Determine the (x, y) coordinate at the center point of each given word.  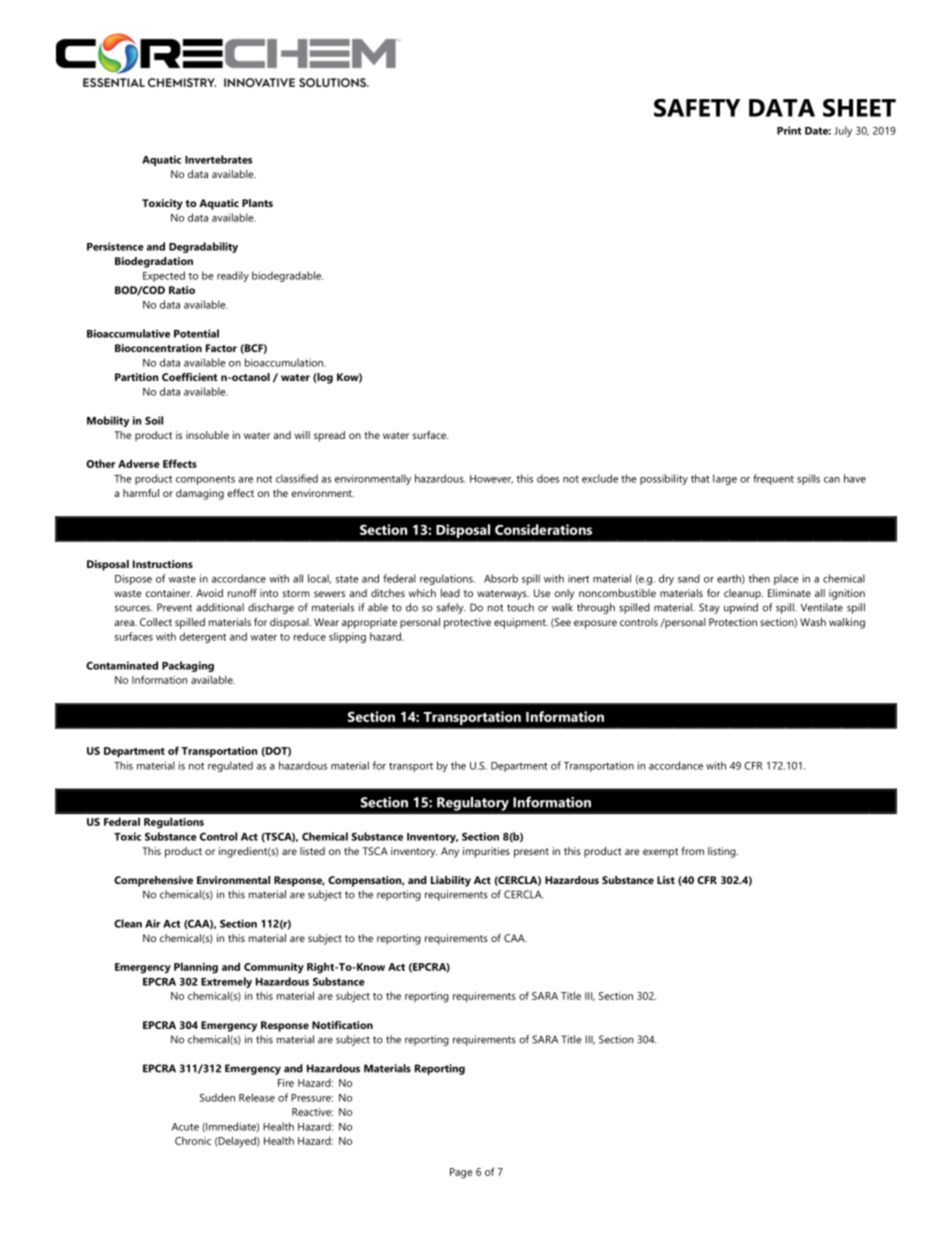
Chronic (193, 1141)
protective (467, 623)
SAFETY (697, 108)
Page (461, 1173)
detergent (202, 637)
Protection (733, 622)
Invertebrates (218, 159)
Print (789, 130)
